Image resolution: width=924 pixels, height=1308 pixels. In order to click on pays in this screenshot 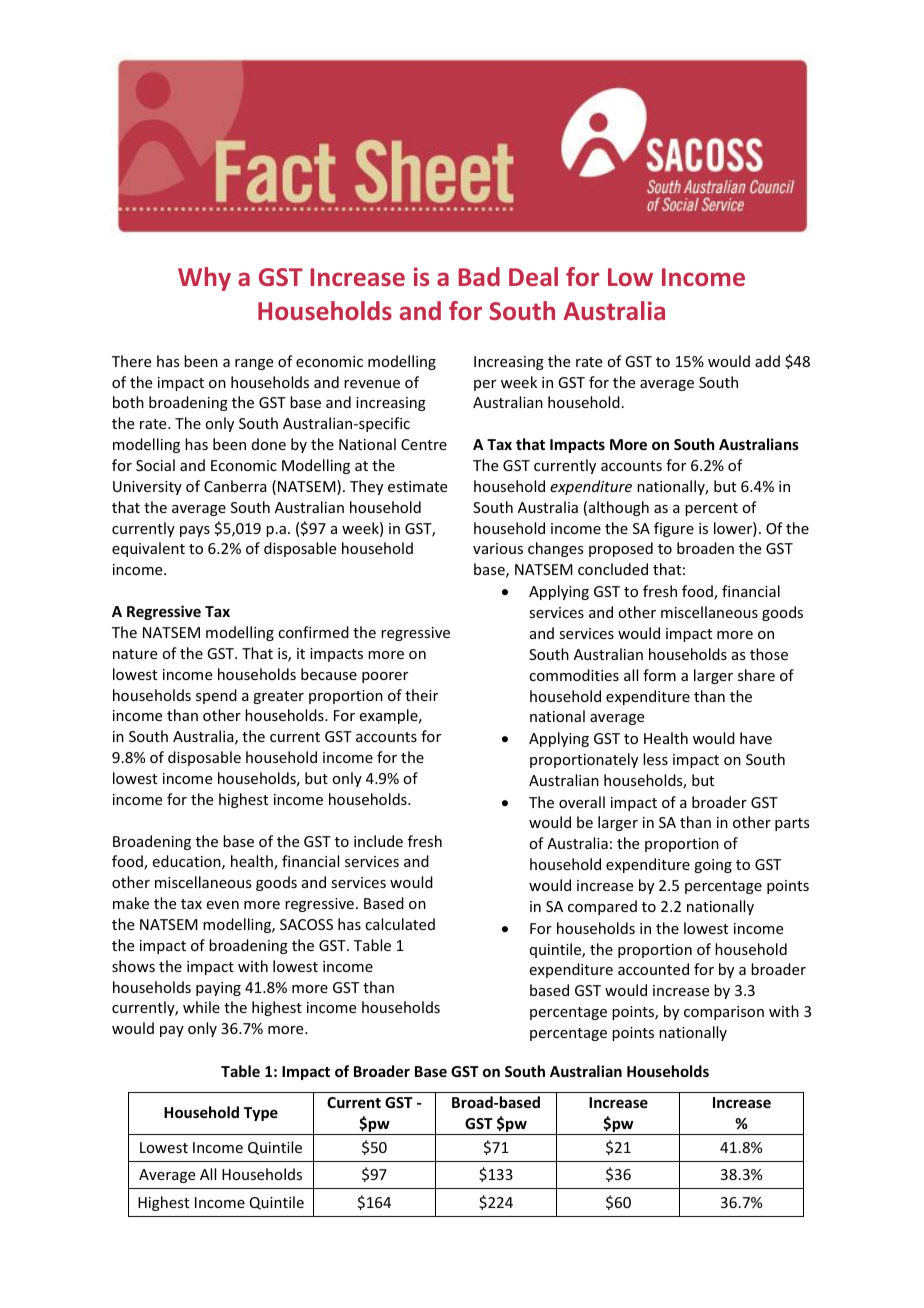, I will do `click(195, 531)`.
